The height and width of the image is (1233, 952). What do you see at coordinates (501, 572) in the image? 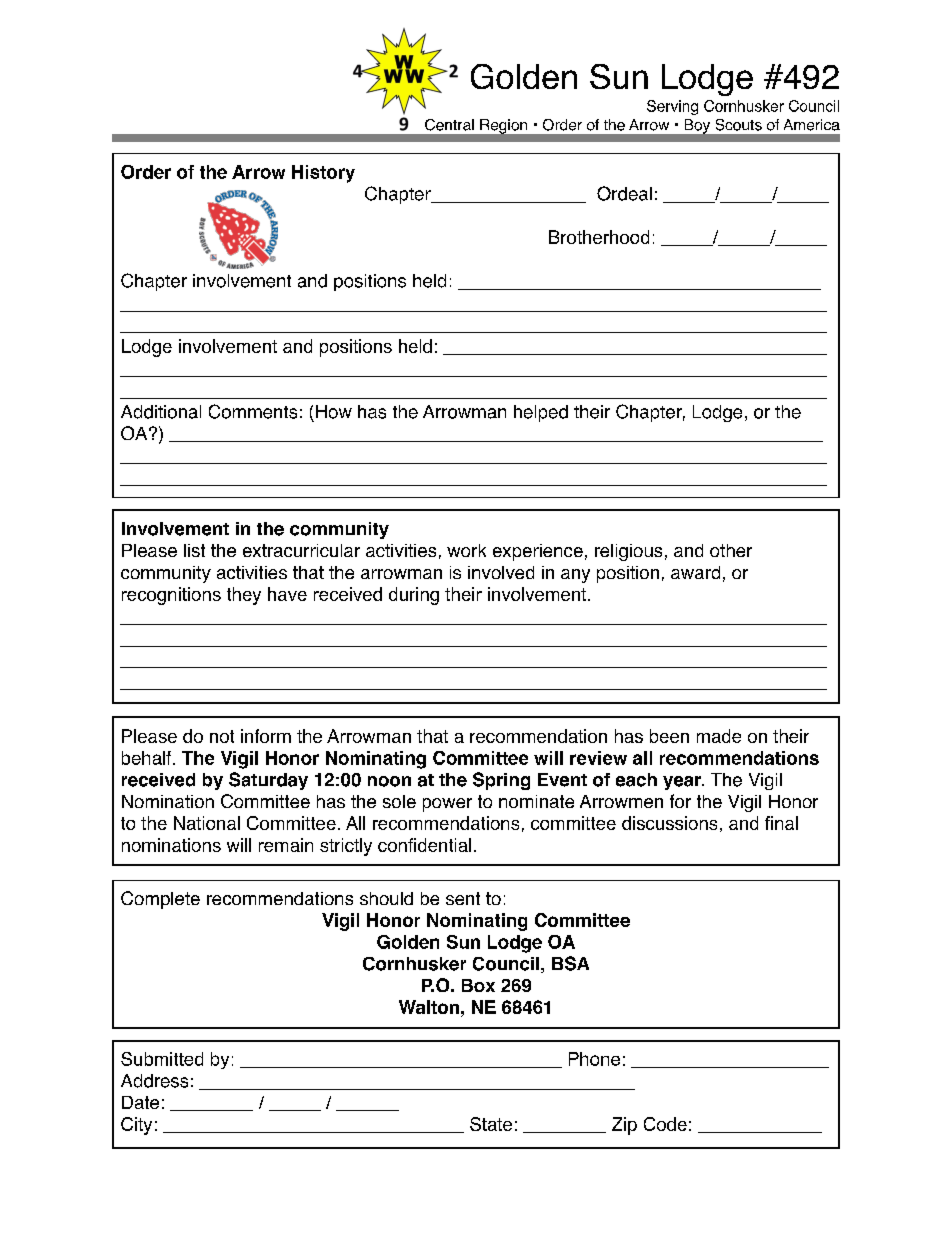
I see `involved` at bounding box center [501, 572].
